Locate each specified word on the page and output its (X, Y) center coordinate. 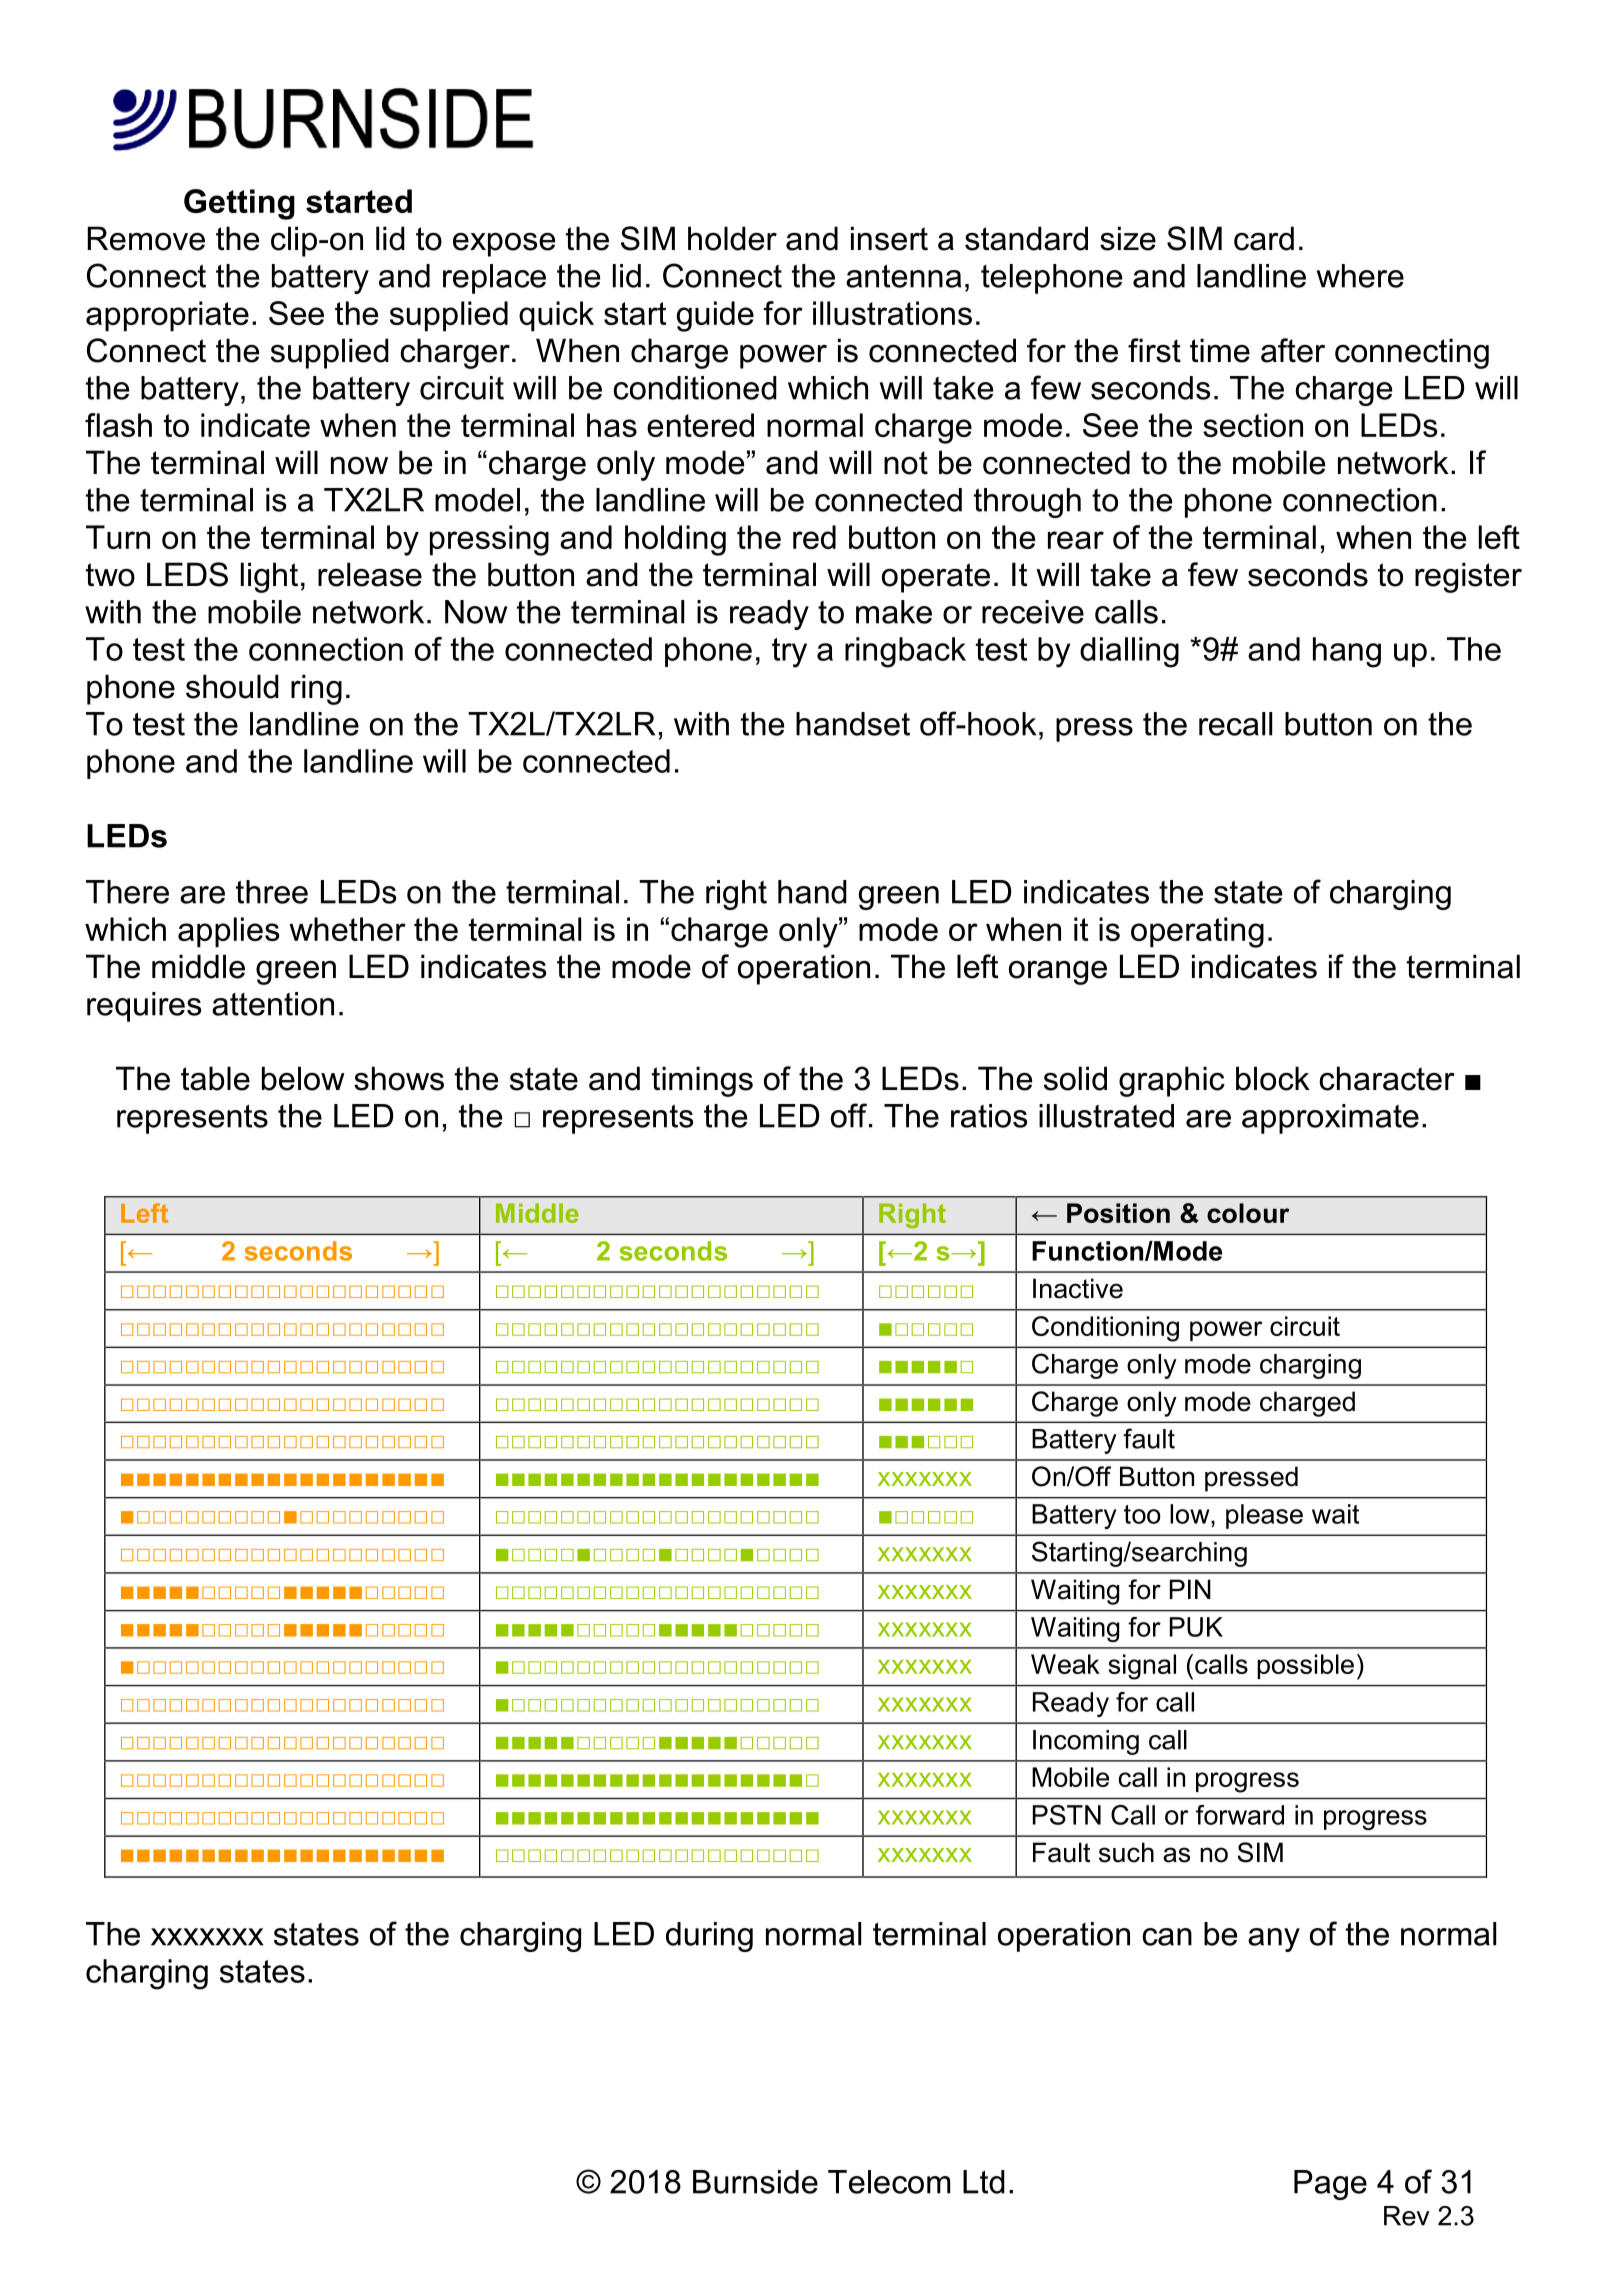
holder (732, 238)
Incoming (1086, 1742)
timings (702, 1081)
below (303, 1078)
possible (1305, 1666)
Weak (1065, 1664)
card (1264, 238)
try (789, 653)
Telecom (889, 2182)
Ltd (984, 2182)
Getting (239, 204)
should (232, 686)
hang (1347, 652)
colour (1248, 1213)
